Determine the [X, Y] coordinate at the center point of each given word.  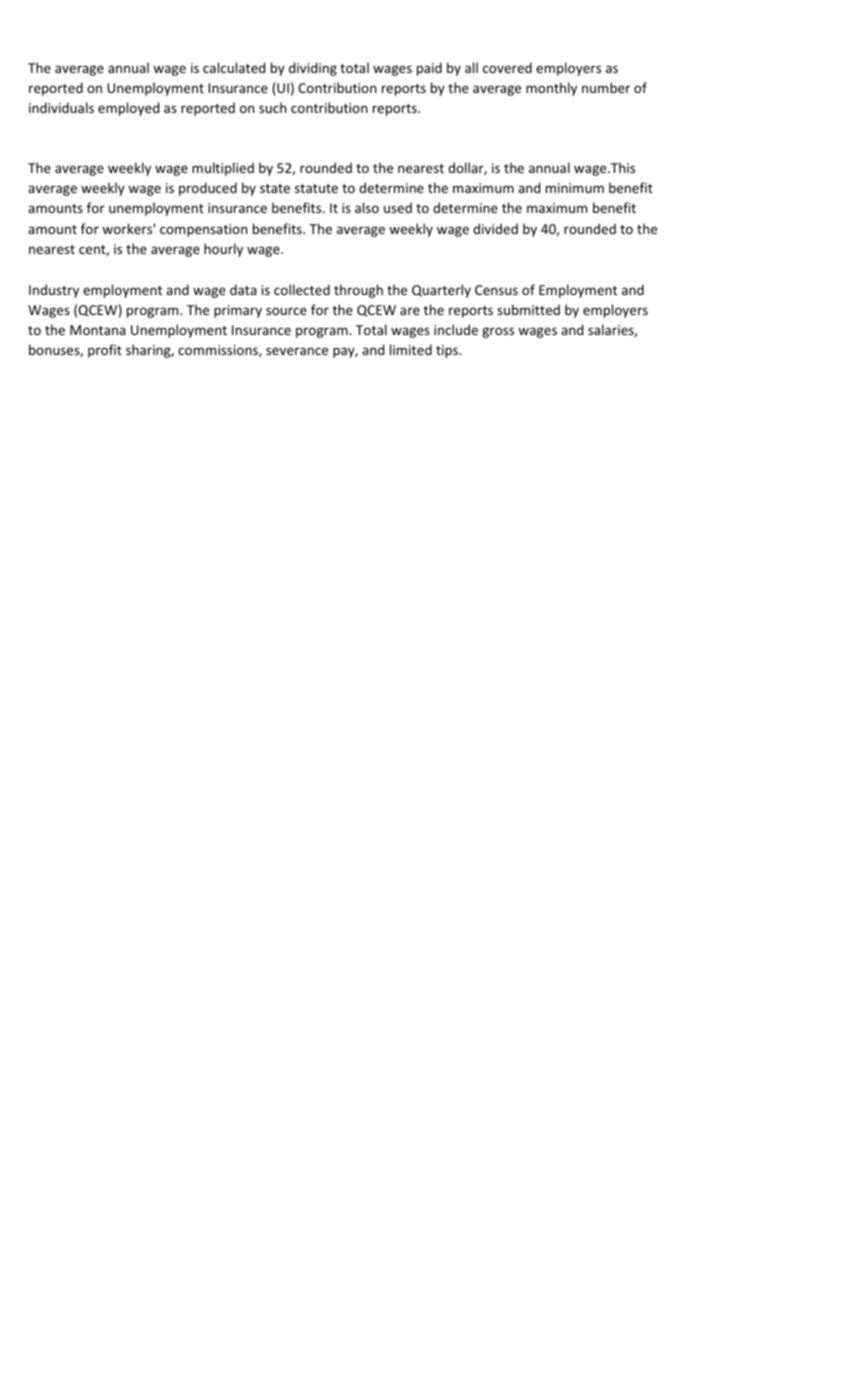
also [367, 207]
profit [105, 351]
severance [297, 351]
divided [495, 228]
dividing [313, 69]
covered [507, 67]
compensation [203, 230]
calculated [234, 67]
